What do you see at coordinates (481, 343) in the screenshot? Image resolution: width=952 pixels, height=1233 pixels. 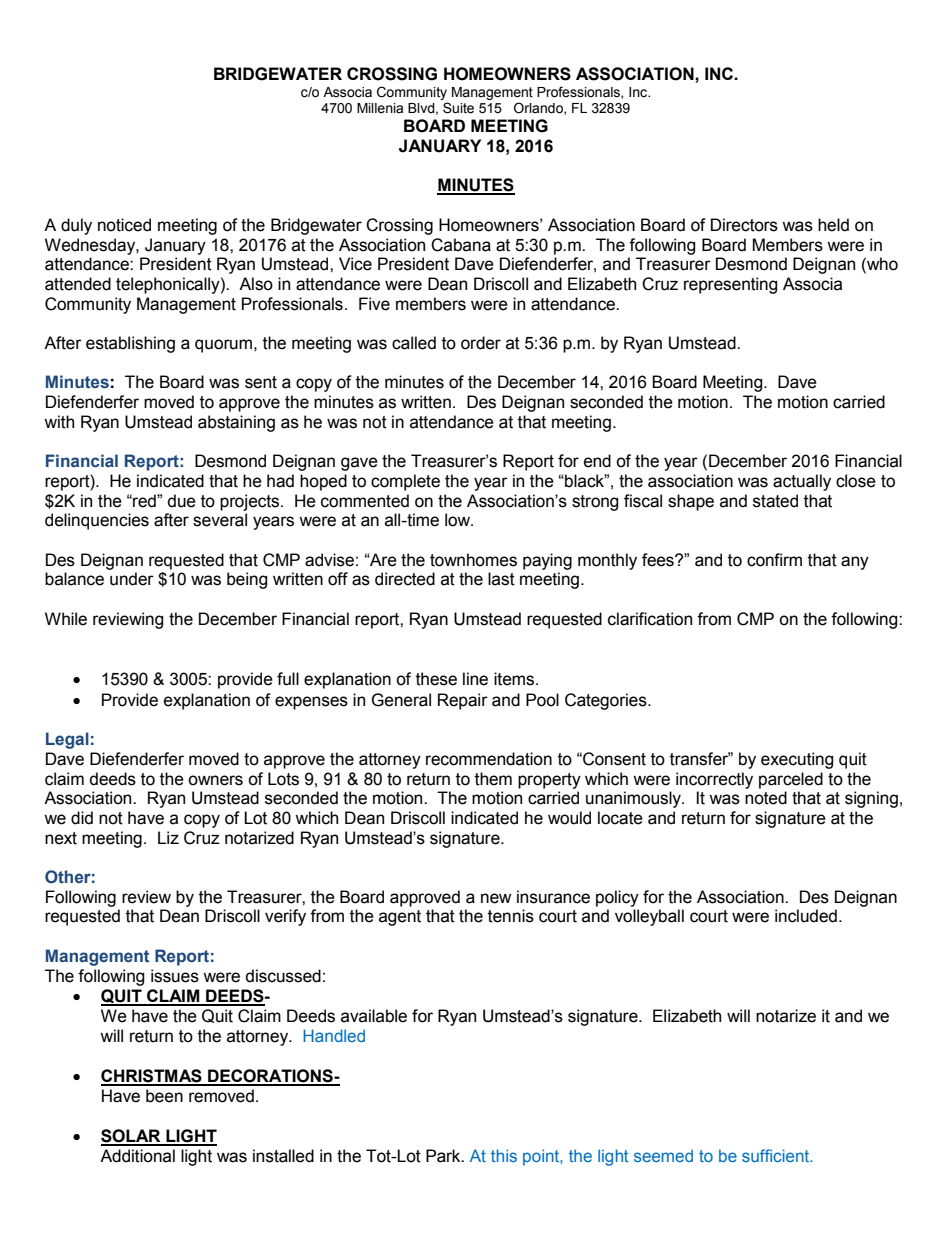 I see `order` at bounding box center [481, 343].
